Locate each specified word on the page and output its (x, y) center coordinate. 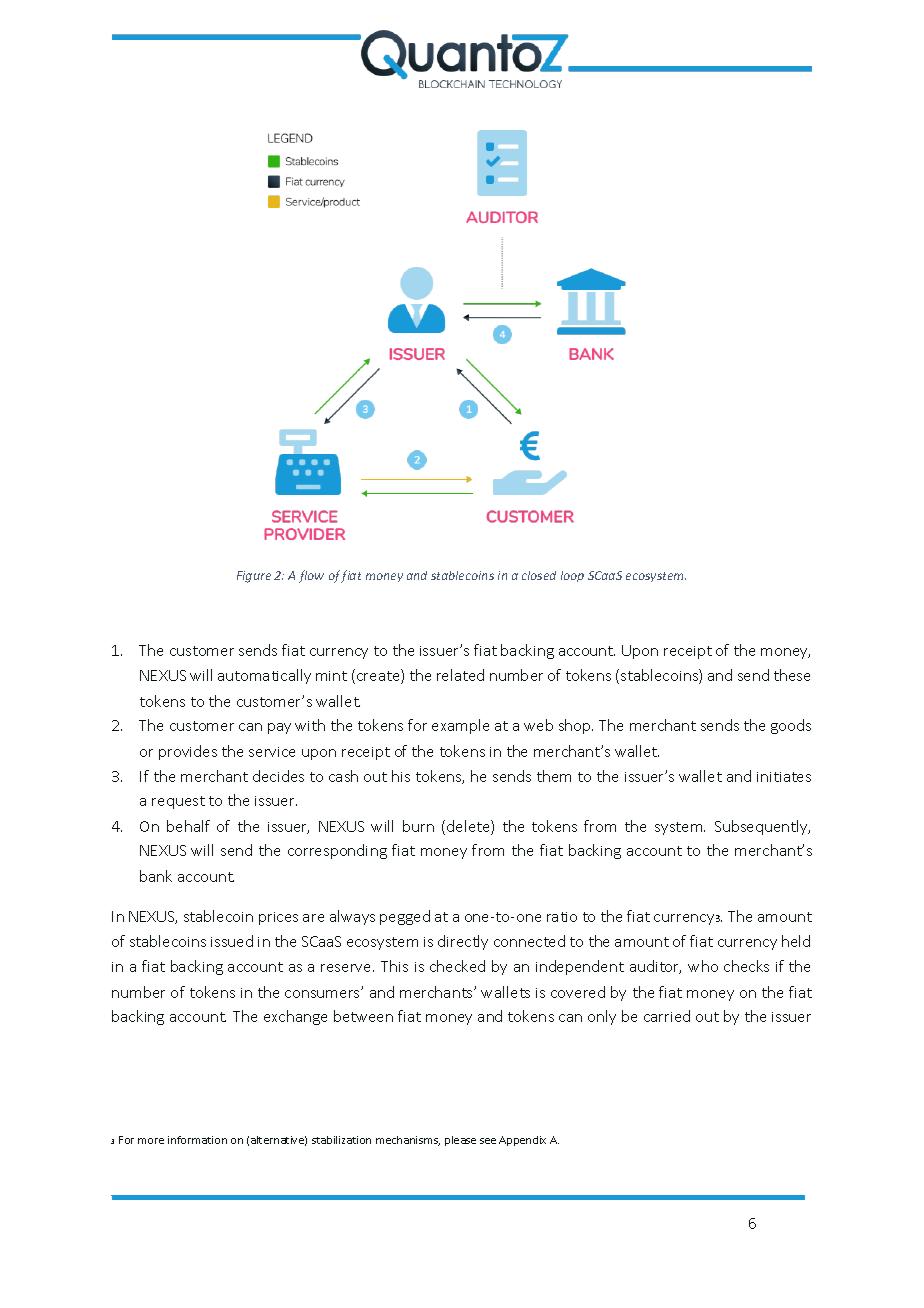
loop (572, 576)
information (197, 1140)
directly (463, 942)
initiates (784, 777)
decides (278, 776)
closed (539, 575)
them (554, 776)
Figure (254, 577)
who (703, 966)
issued (232, 941)
